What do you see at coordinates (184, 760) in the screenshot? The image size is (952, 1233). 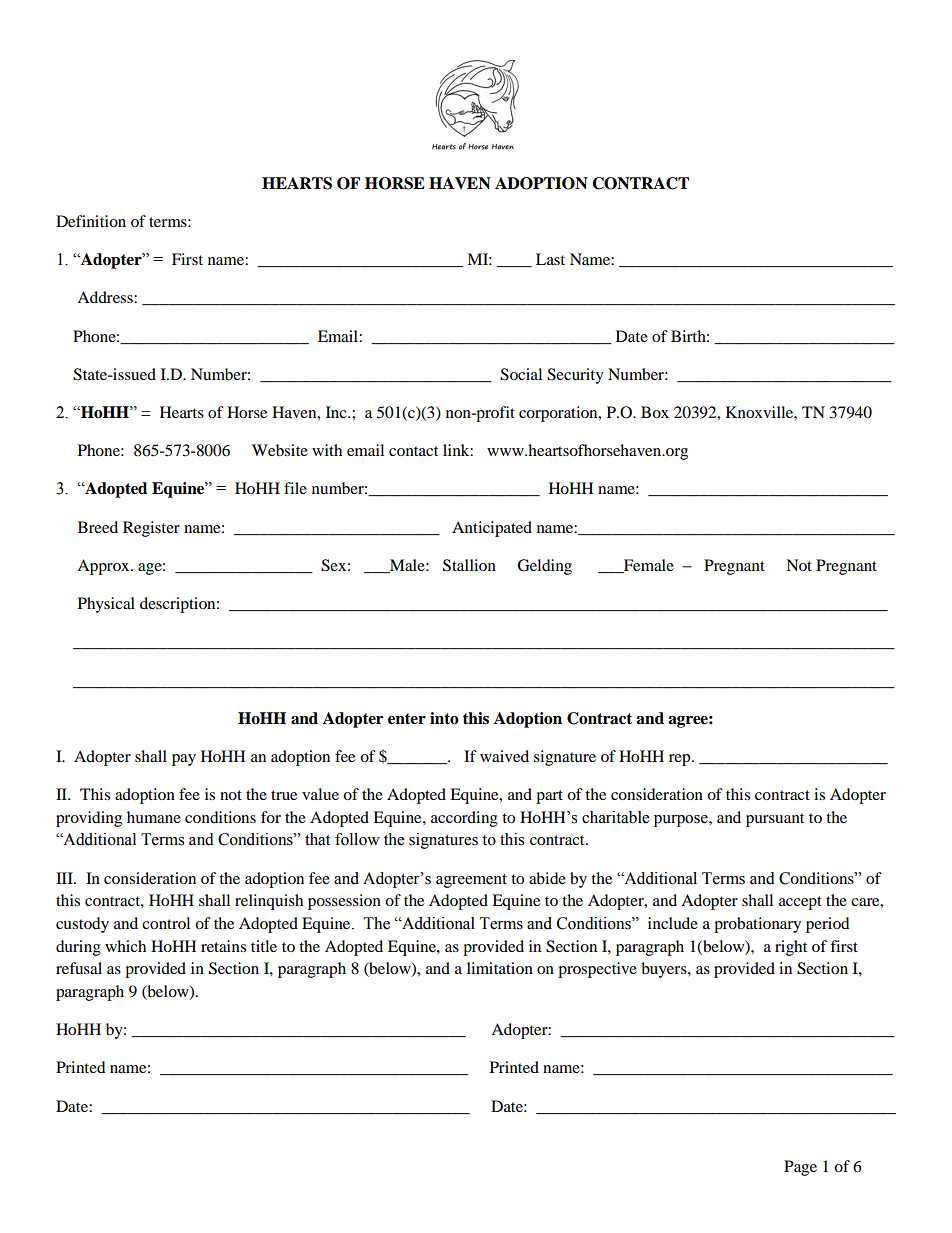 I see `pay` at bounding box center [184, 760].
